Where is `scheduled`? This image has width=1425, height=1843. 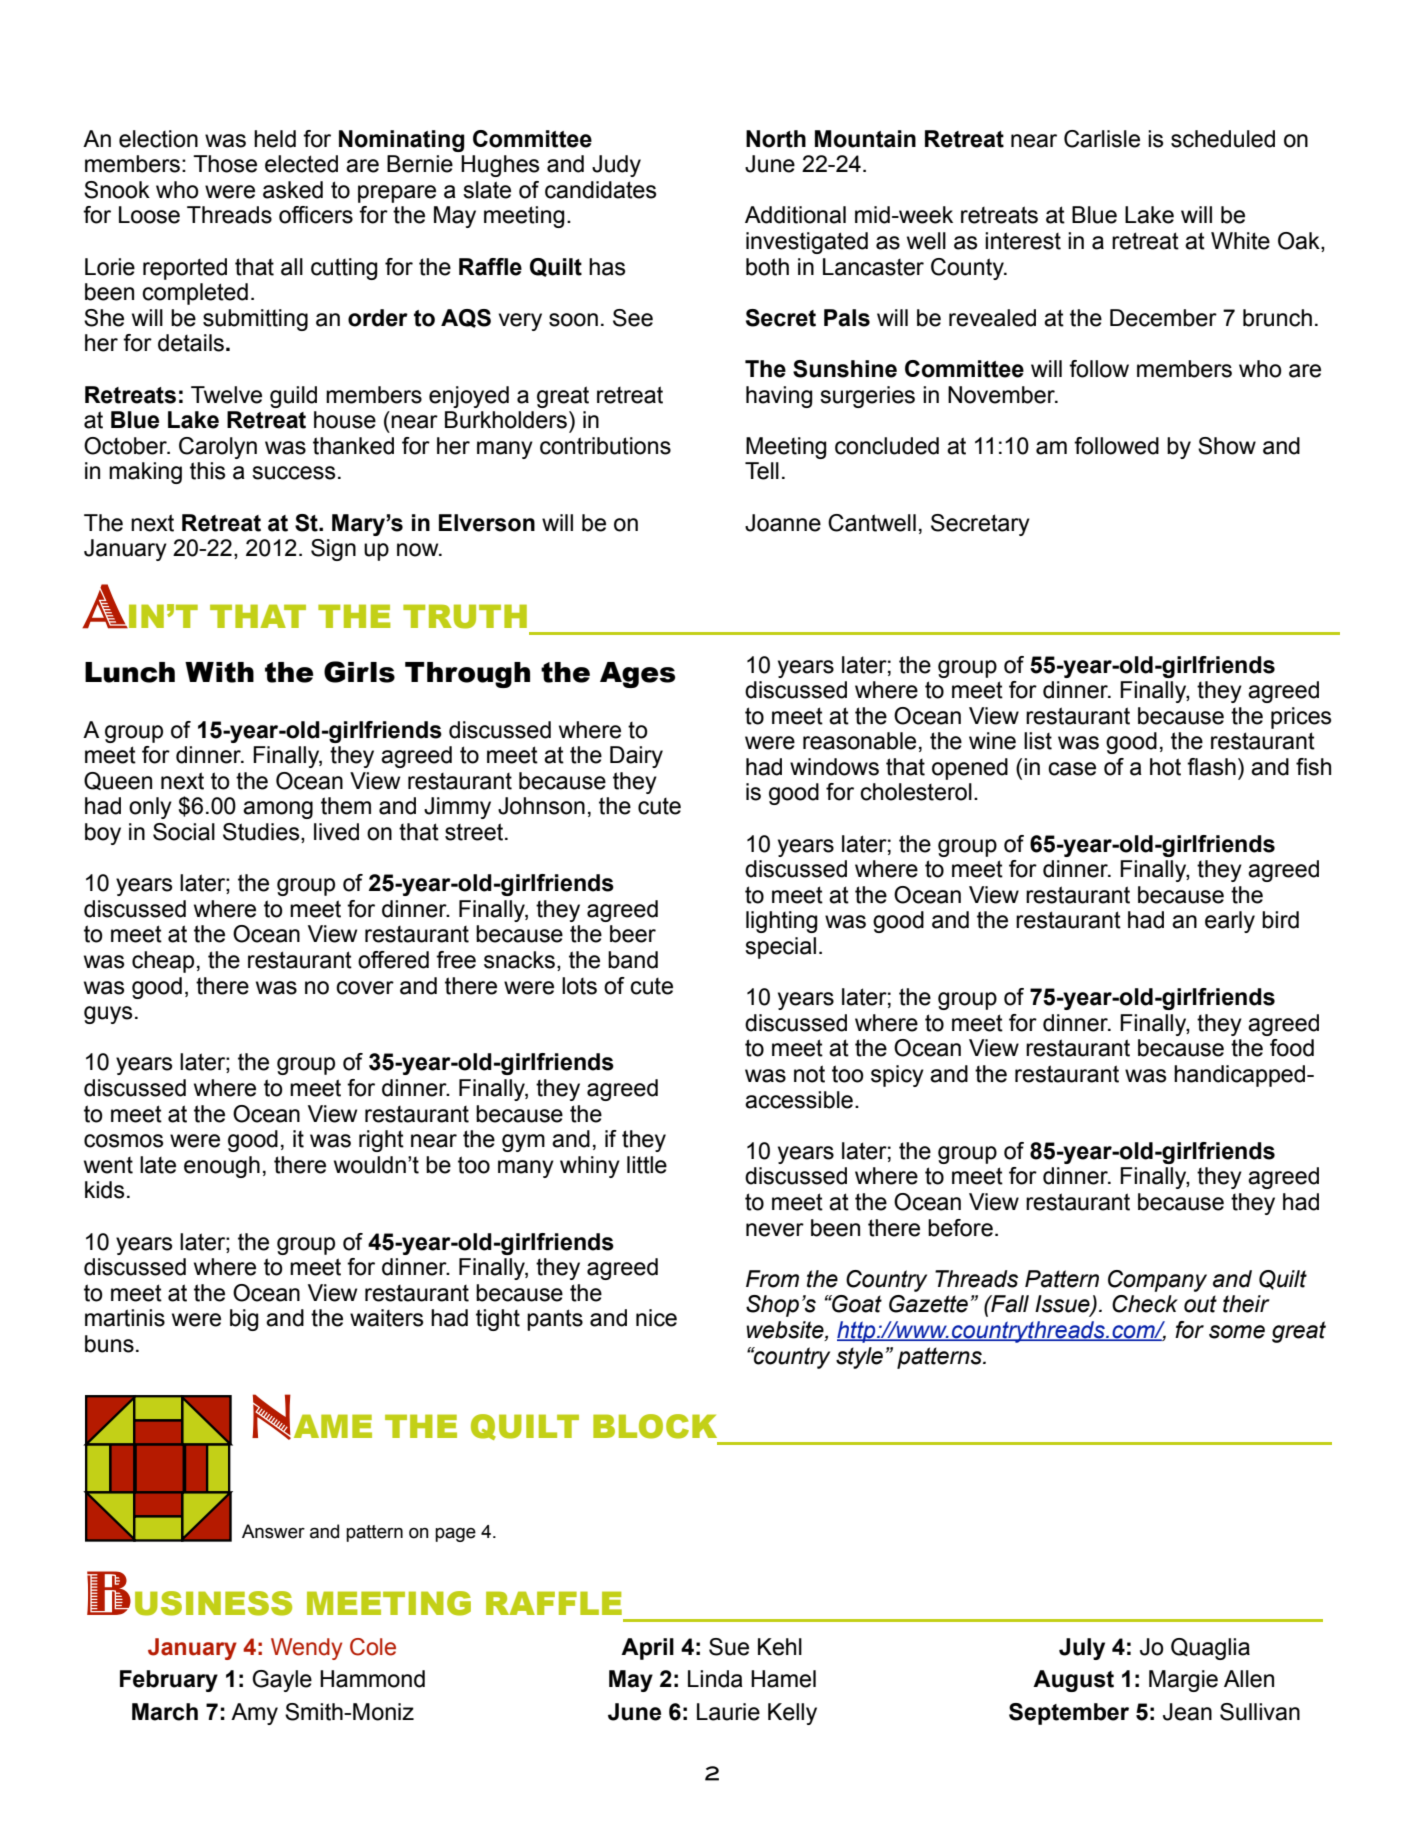 scheduled is located at coordinates (1223, 139).
